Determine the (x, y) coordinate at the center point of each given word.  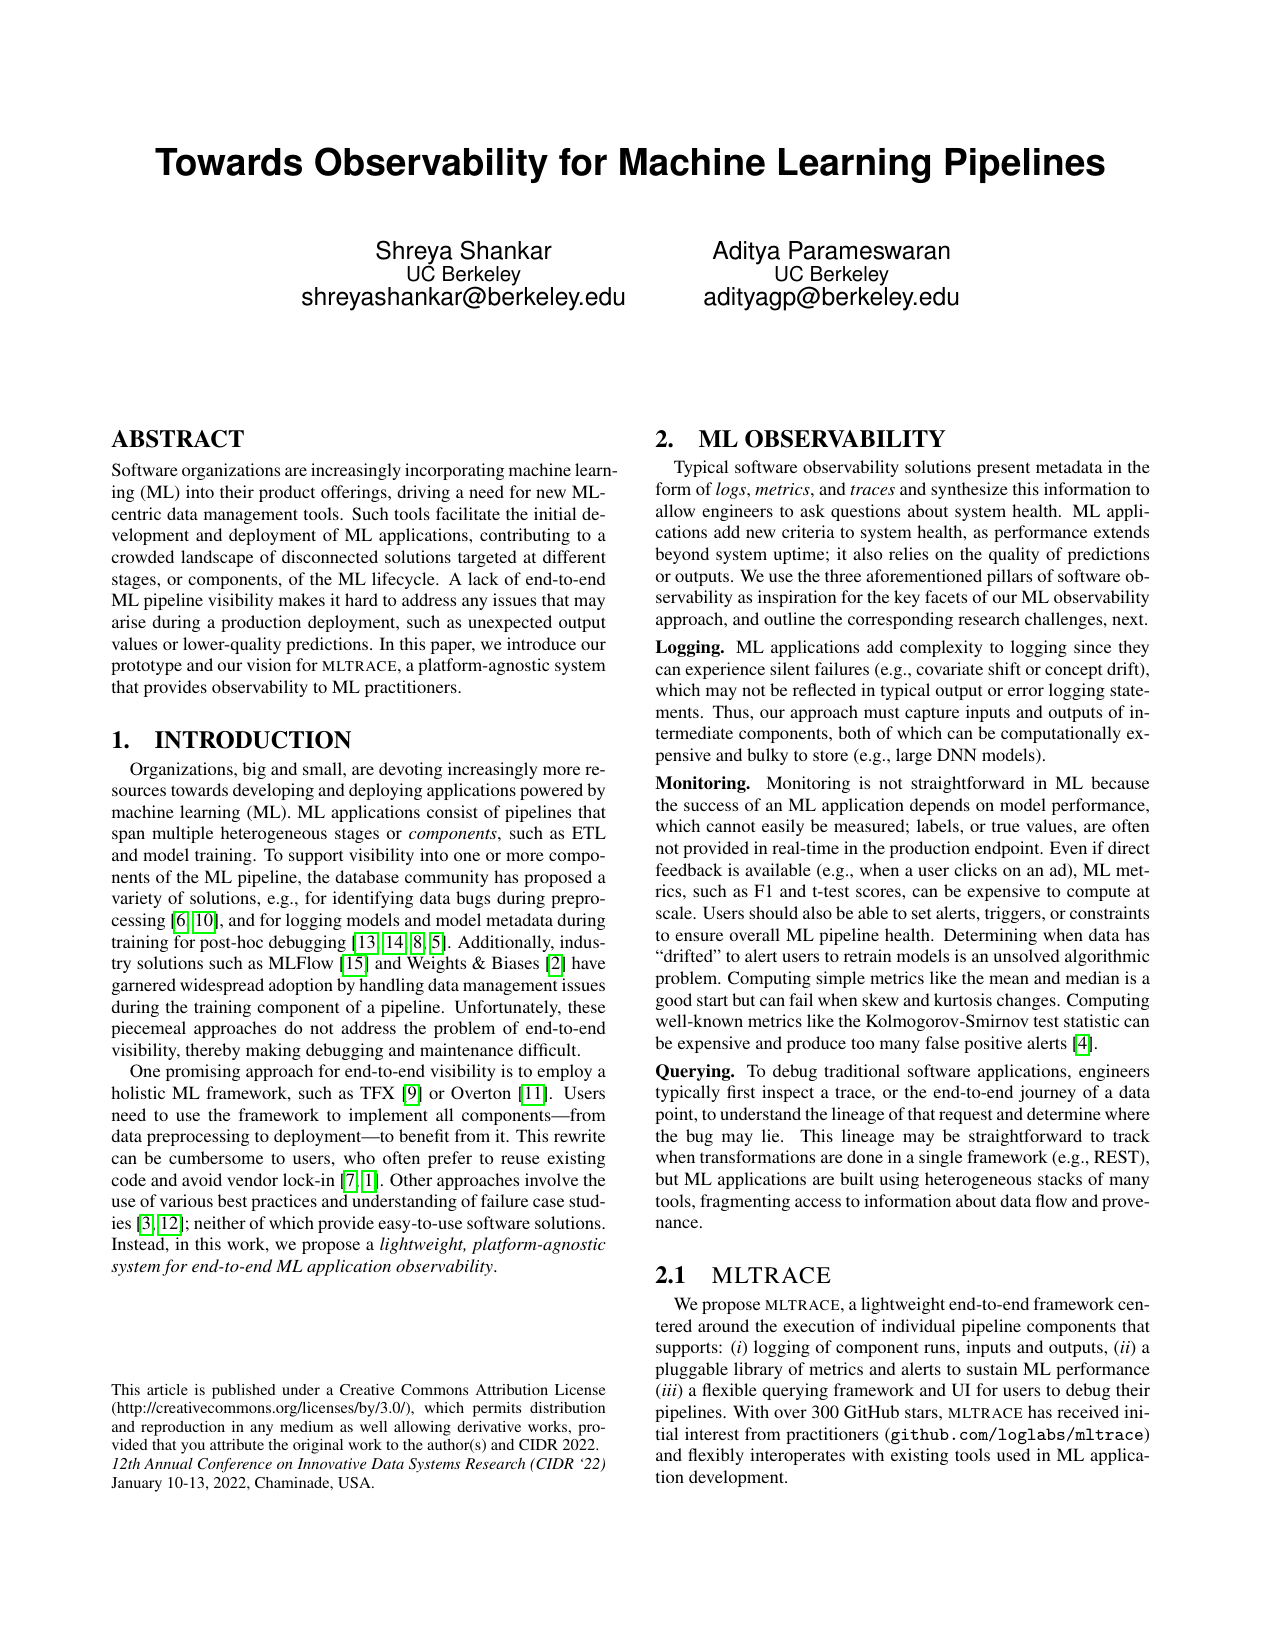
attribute (237, 1444)
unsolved (1027, 955)
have (588, 962)
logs (732, 490)
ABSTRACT (177, 439)
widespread (222, 986)
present (1003, 469)
